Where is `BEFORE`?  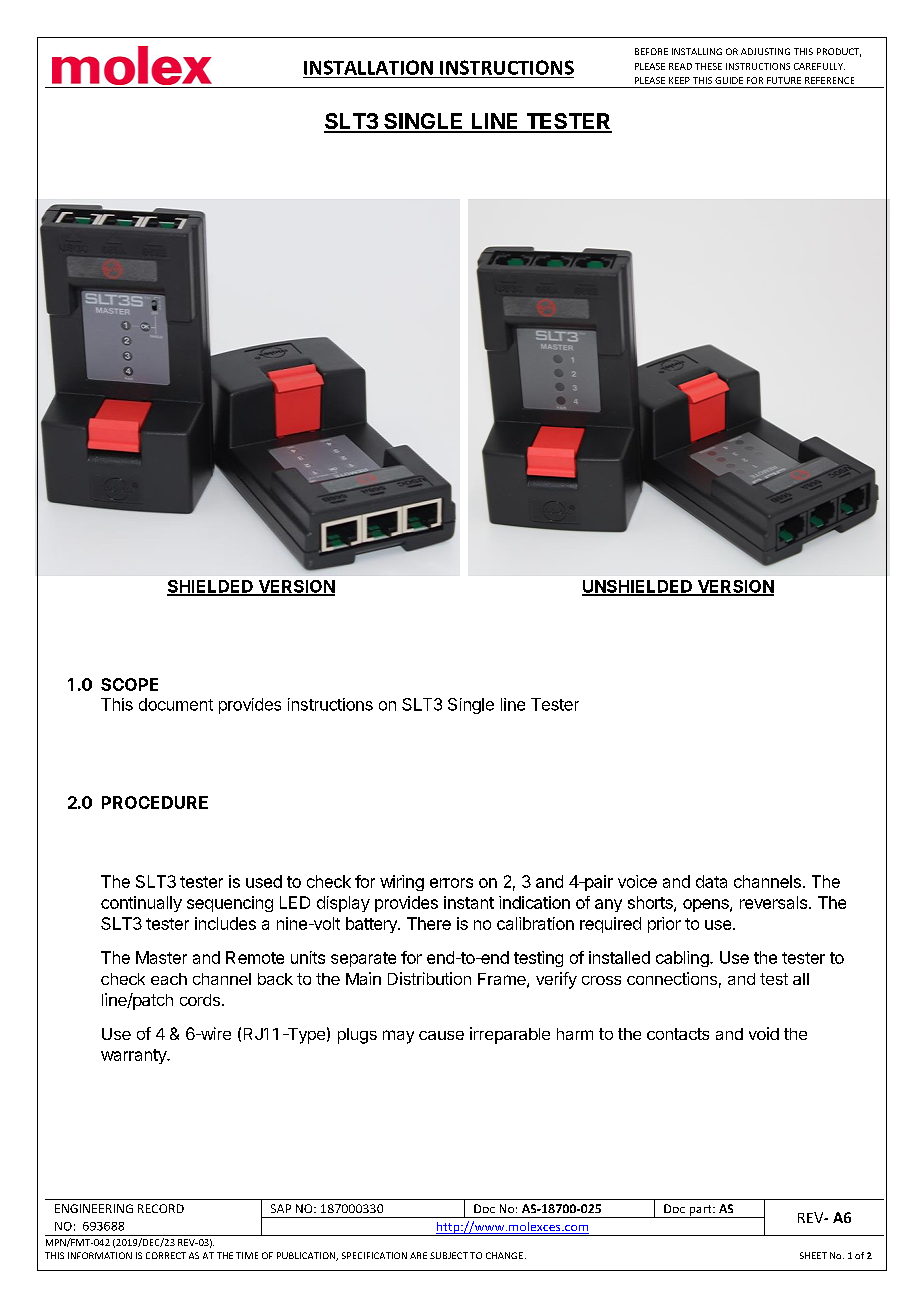
BEFORE is located at coordinates (651, 51).
